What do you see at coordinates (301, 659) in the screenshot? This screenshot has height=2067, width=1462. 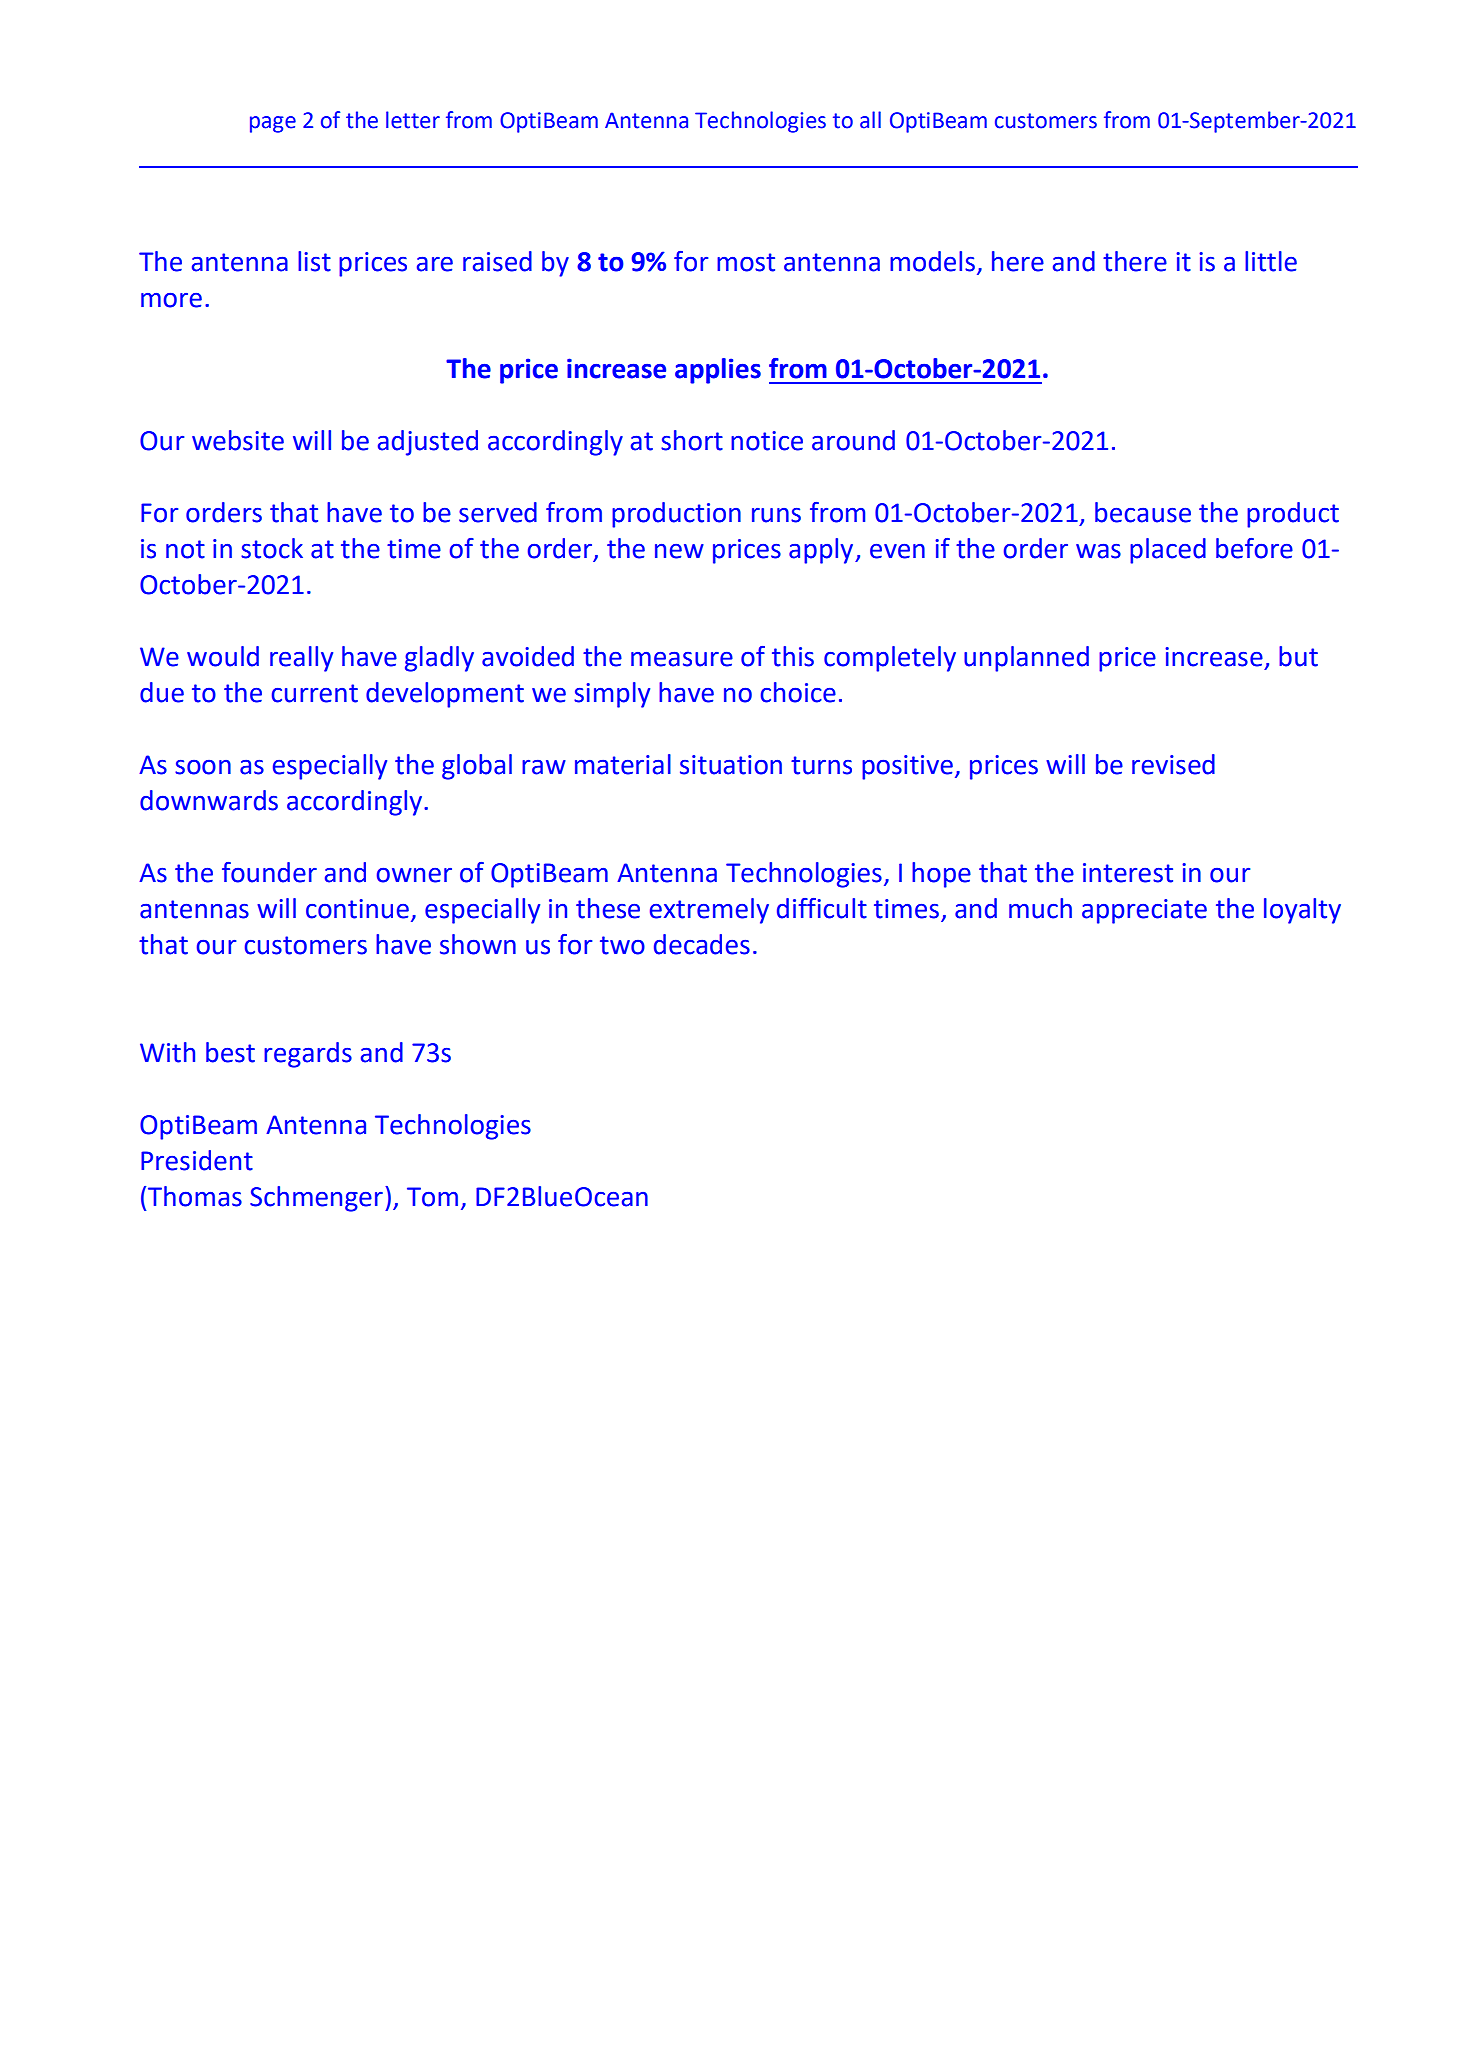 I see `really` at bounding box center [301, 659].
